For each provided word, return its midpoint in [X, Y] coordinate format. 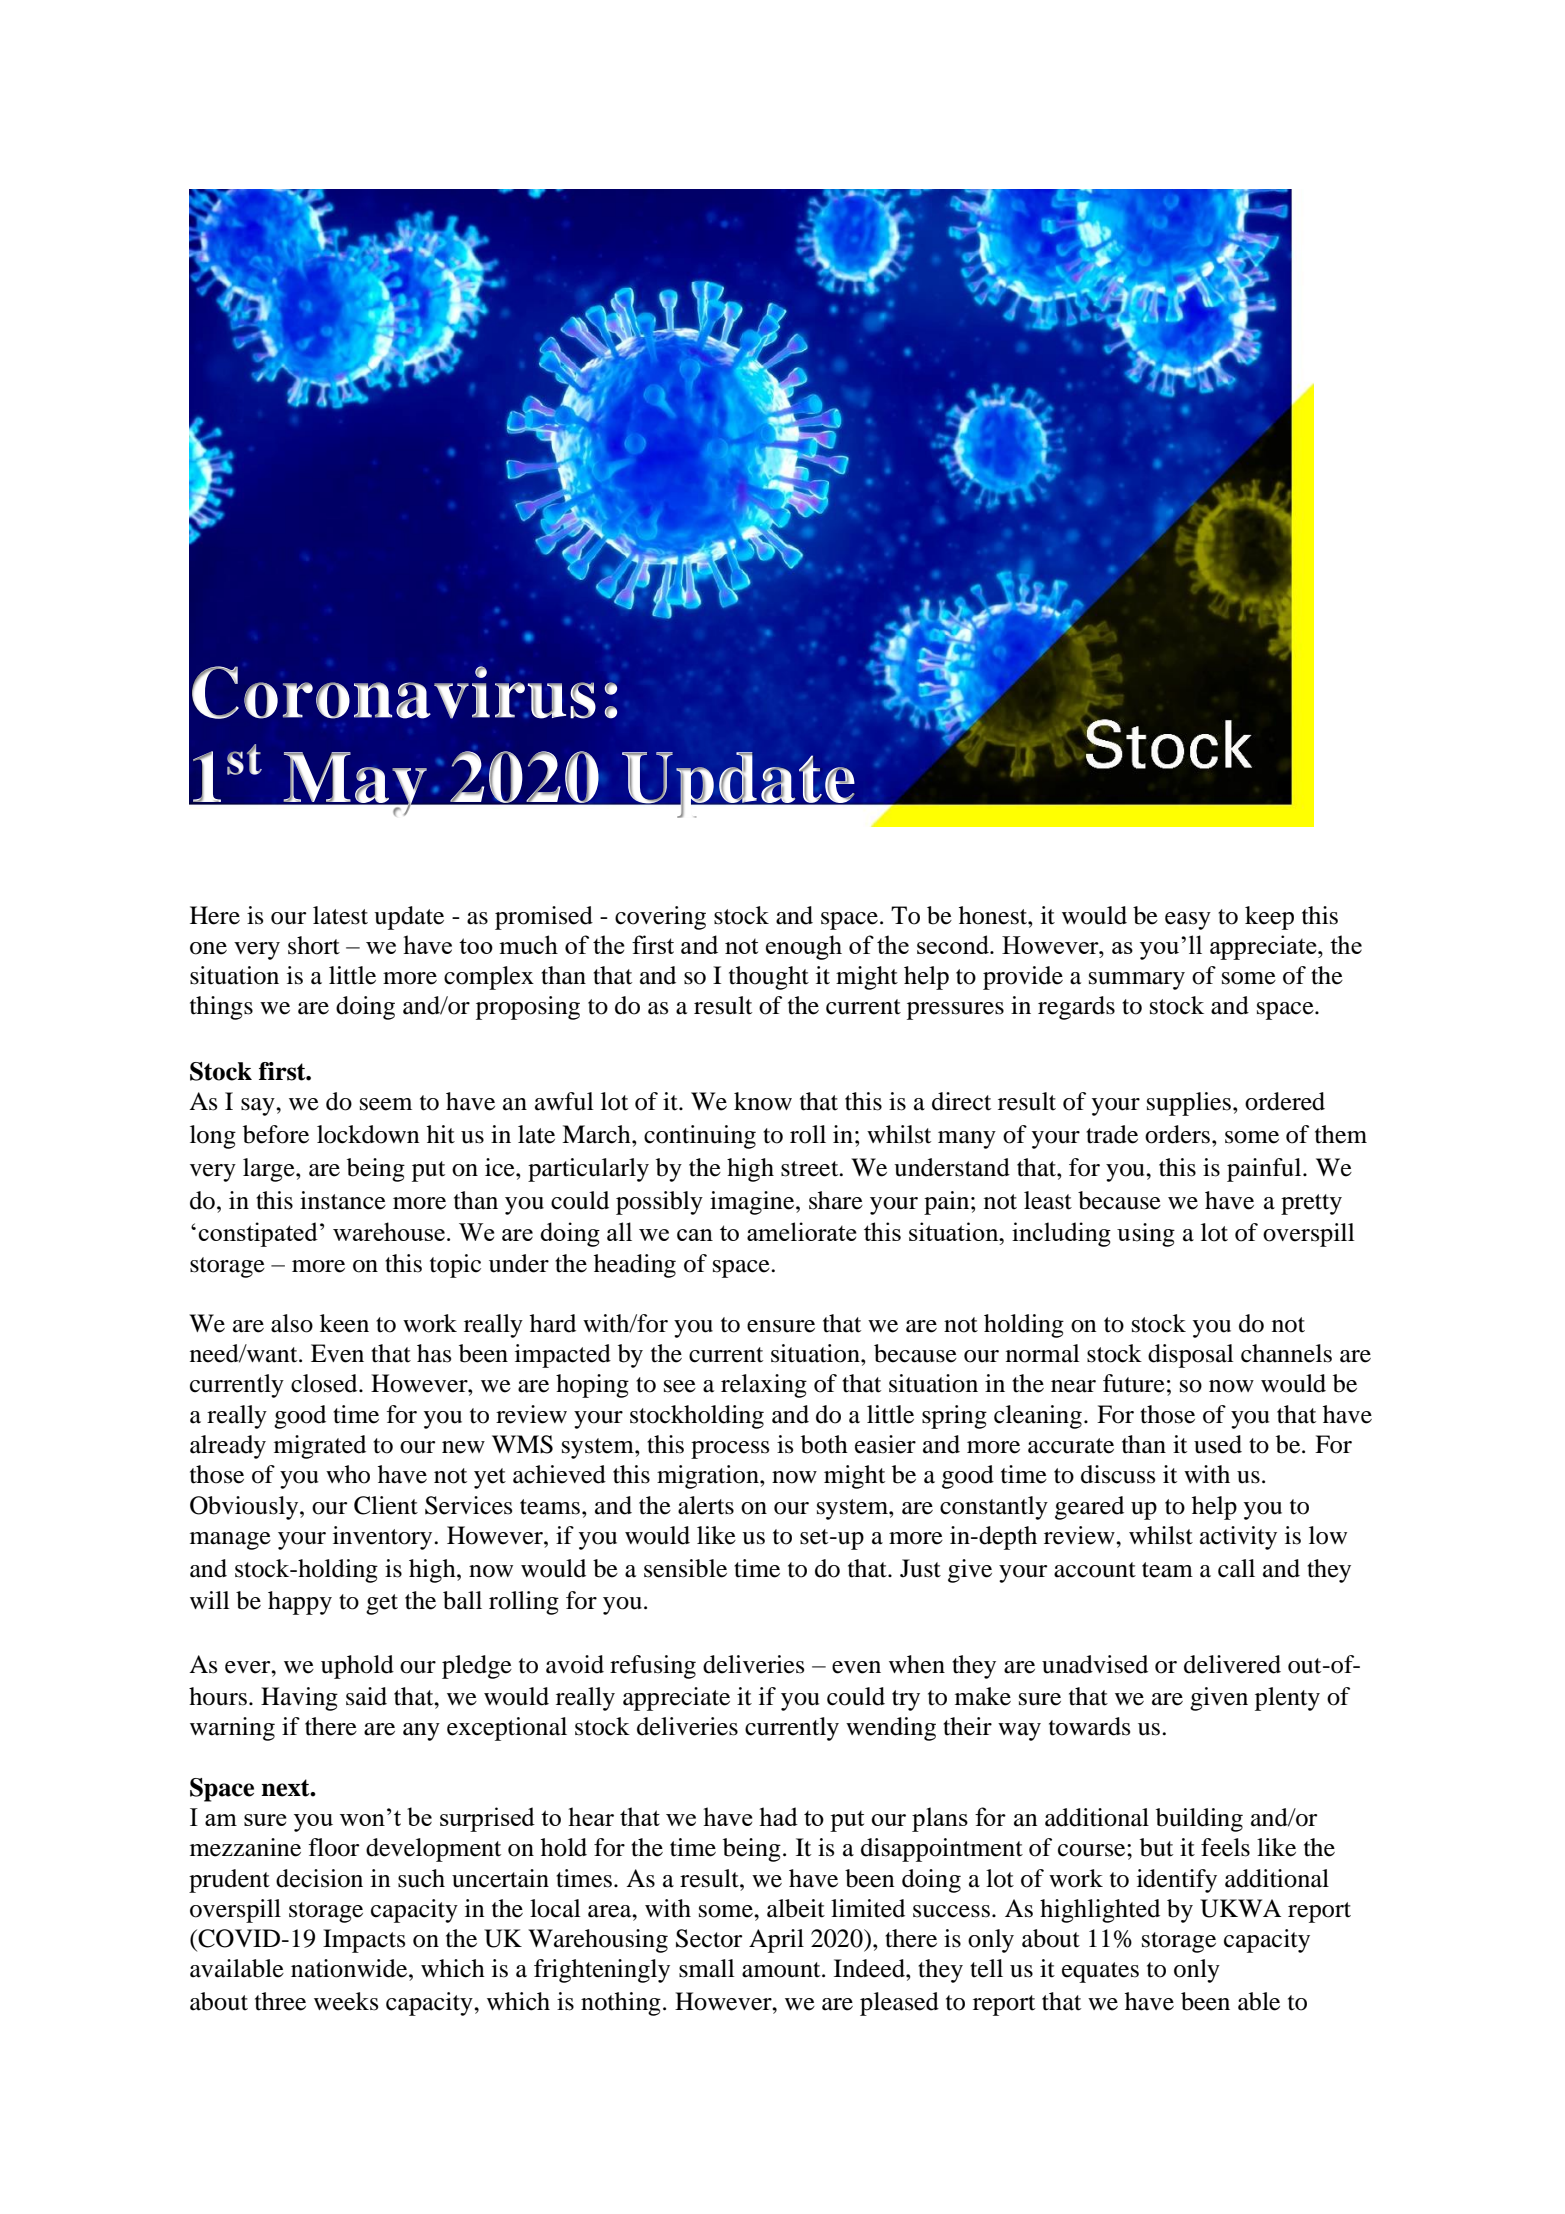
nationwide [350, 1968]
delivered [1232, 1664]
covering [660, 918]
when [917, 1664]
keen [344, 1323]
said [366, 1696]
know [763, 1101]
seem [386, 1104]
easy [1188, 921]
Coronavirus [394, 692]
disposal [1191, 1356]
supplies [1189, 1104]
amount [782, 1970]
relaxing [764, 1386]
